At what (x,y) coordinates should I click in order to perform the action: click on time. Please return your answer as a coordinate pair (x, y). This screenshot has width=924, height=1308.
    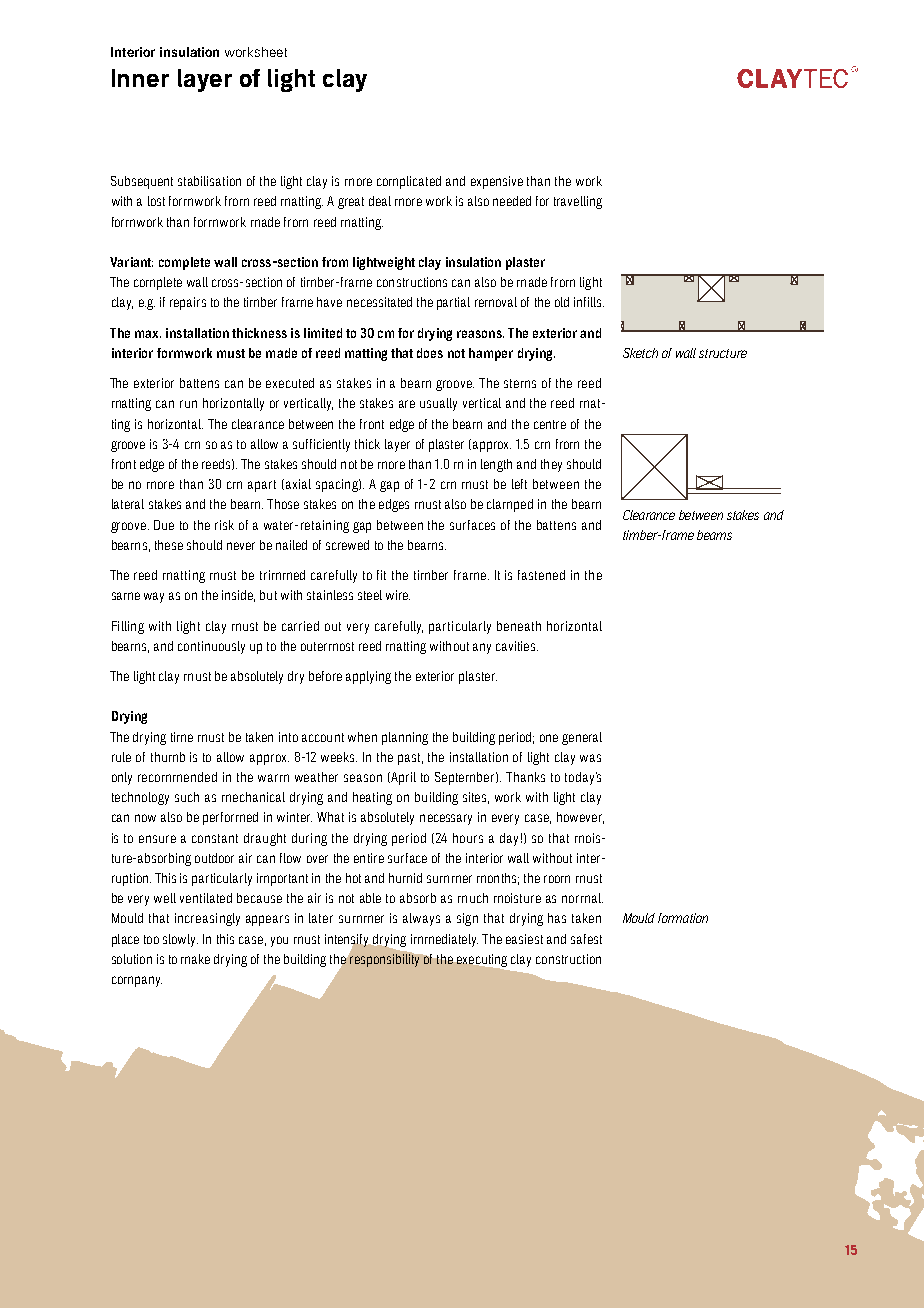
    Looking at the image, I should click on (182, 737).
